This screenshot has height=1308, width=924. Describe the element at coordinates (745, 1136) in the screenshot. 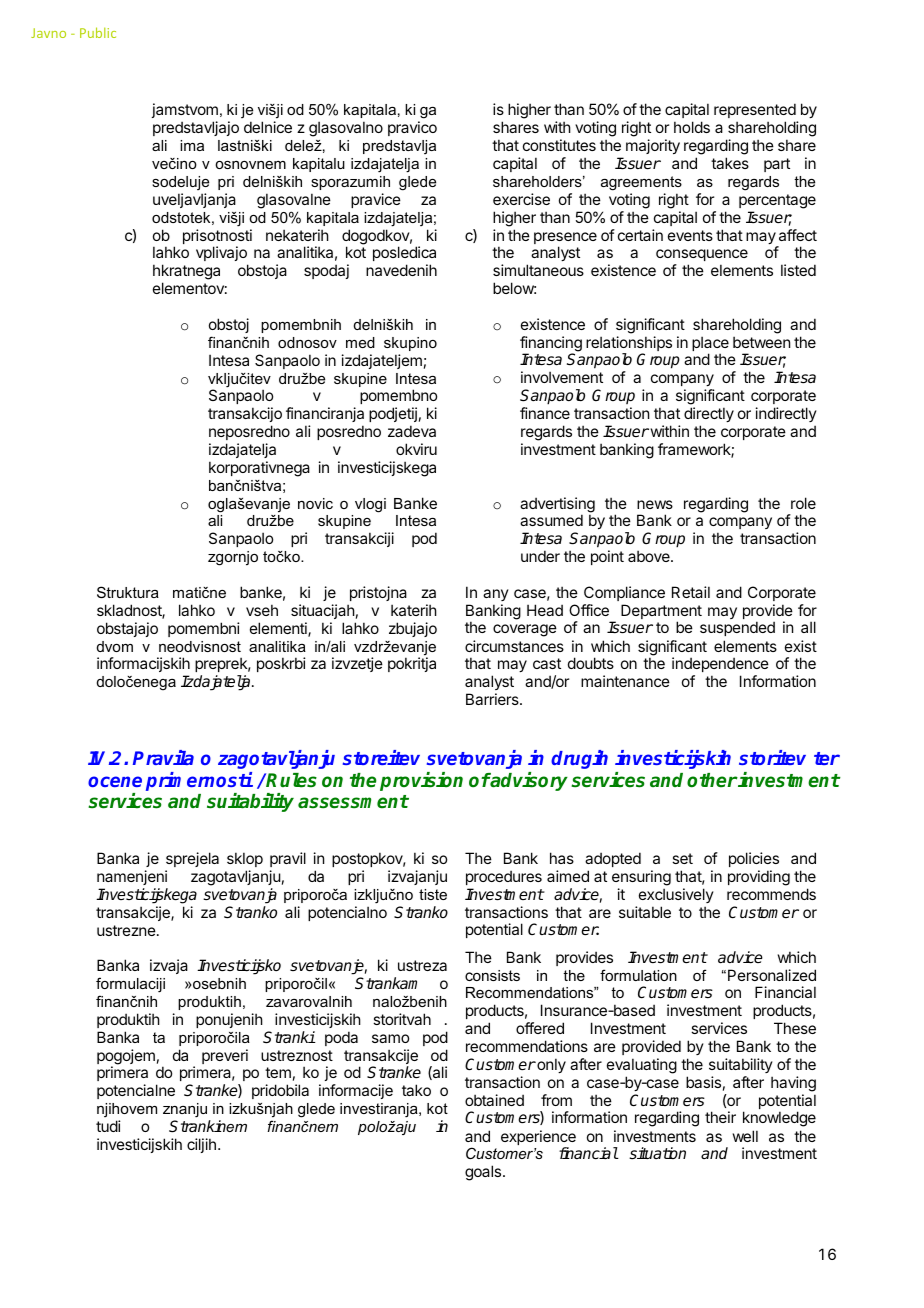

I see `well` at that location.
